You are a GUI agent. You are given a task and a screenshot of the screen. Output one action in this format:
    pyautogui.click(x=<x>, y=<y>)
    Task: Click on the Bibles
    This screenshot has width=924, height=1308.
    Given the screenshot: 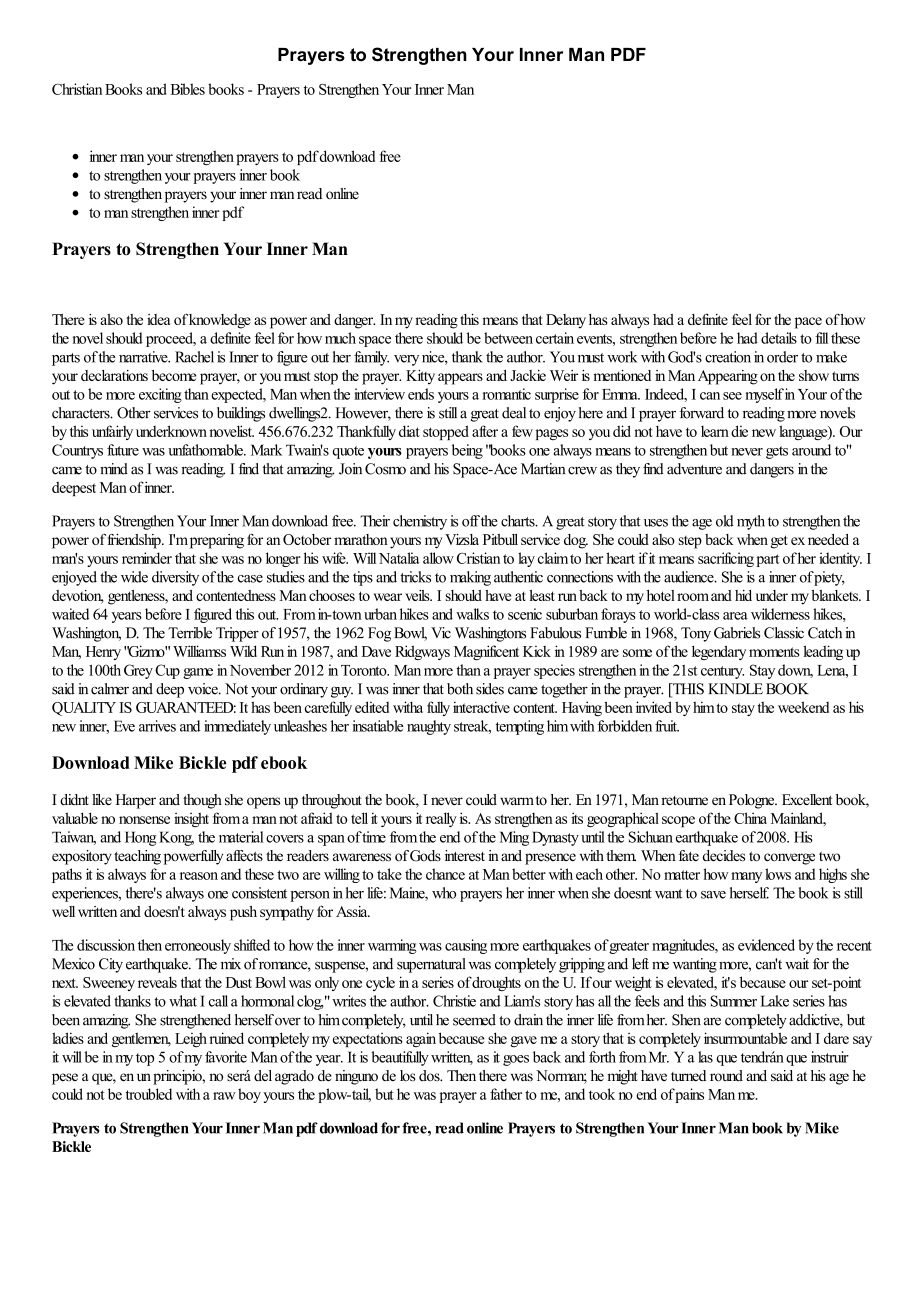 What is the action you would take?
    pyautogui.click(x=188, y=89)
